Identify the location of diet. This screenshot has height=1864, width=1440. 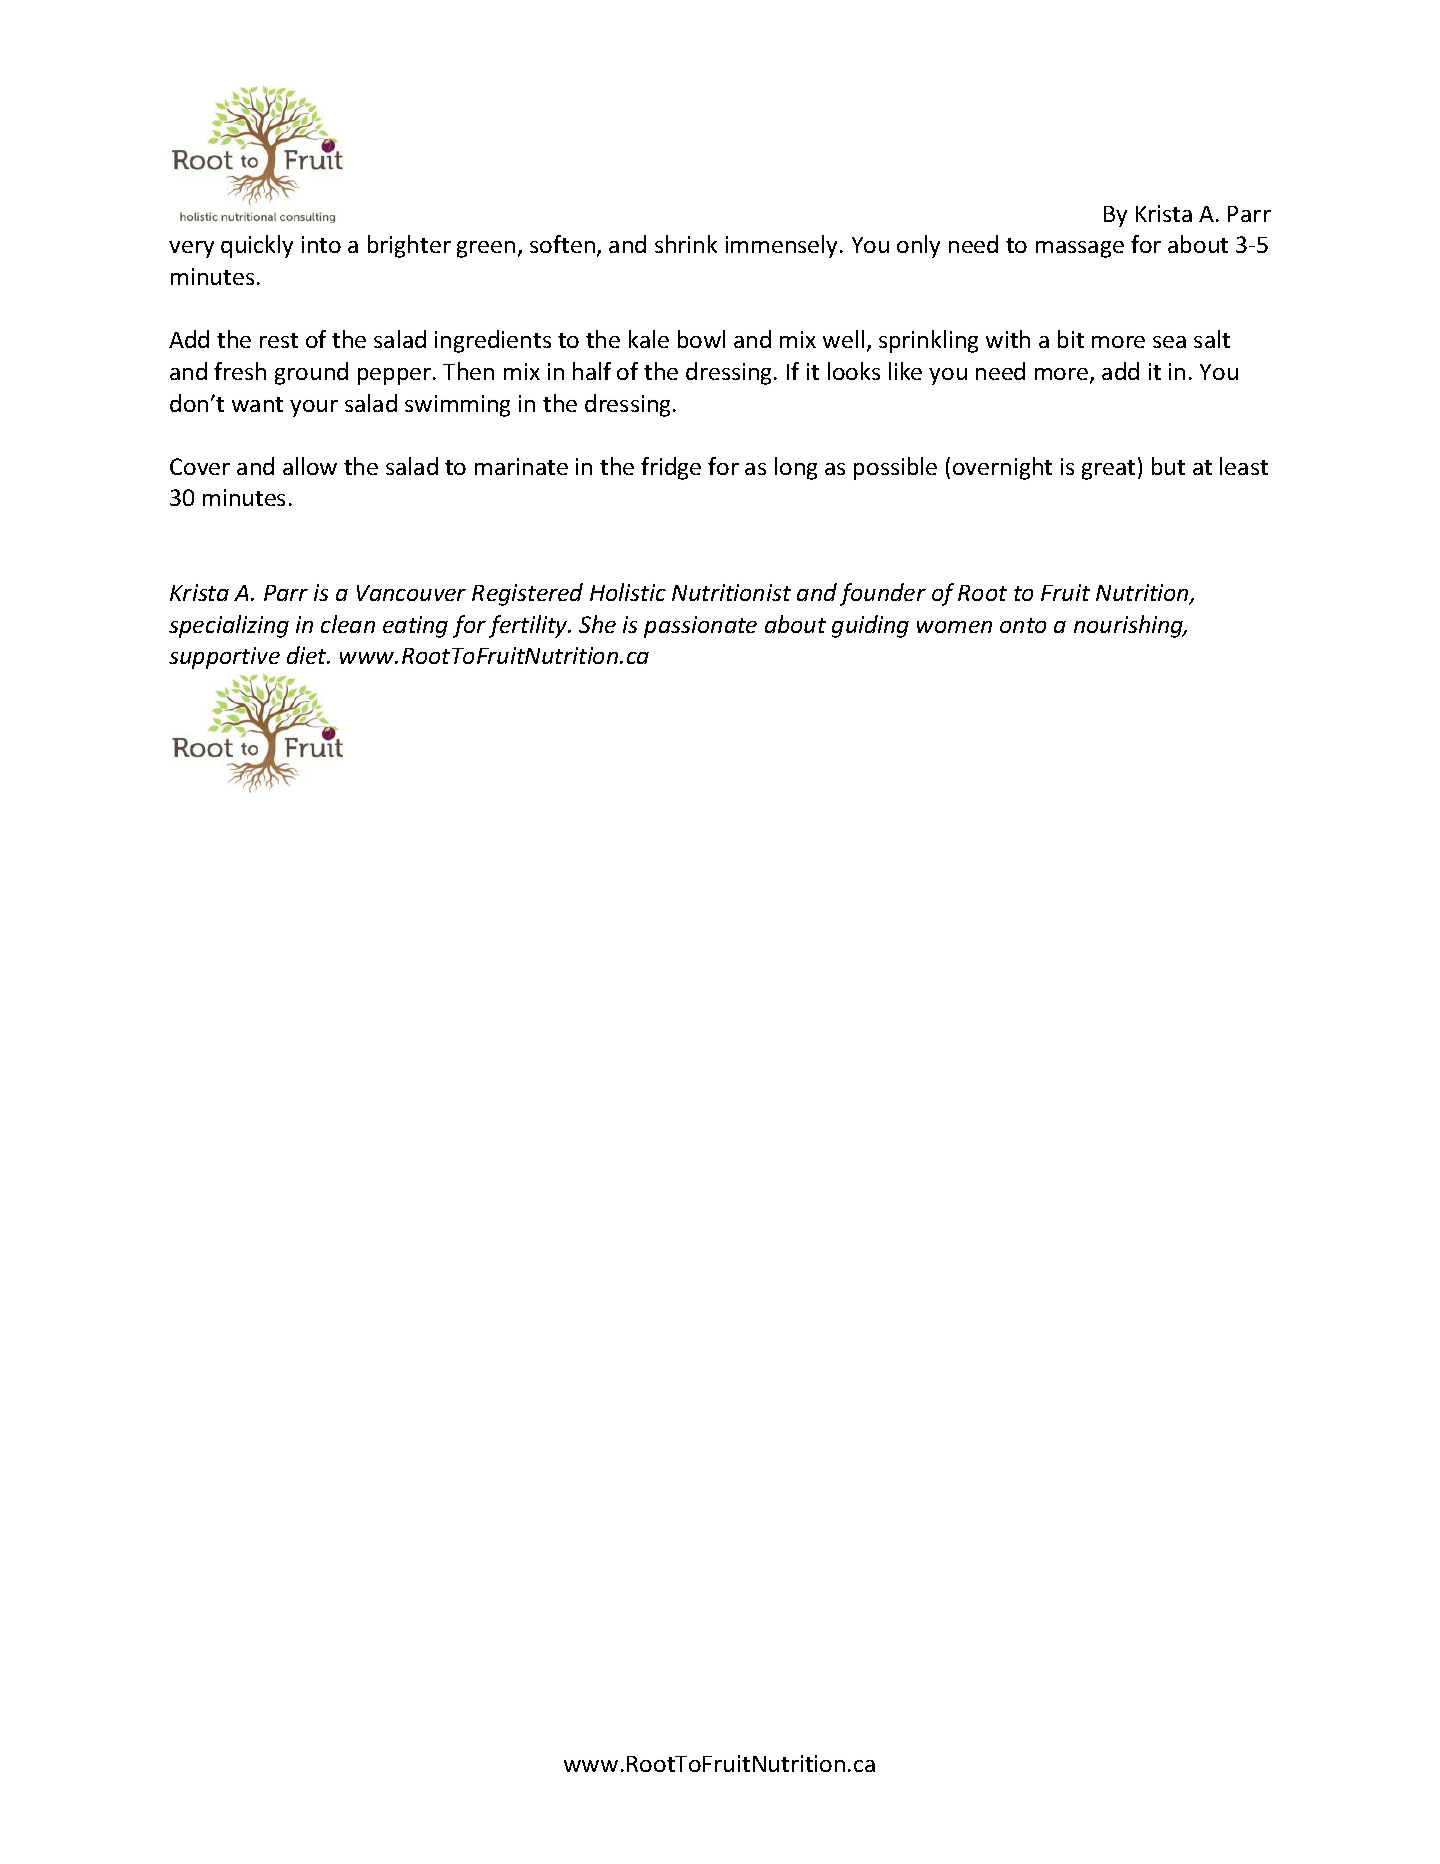
(308, 655).
